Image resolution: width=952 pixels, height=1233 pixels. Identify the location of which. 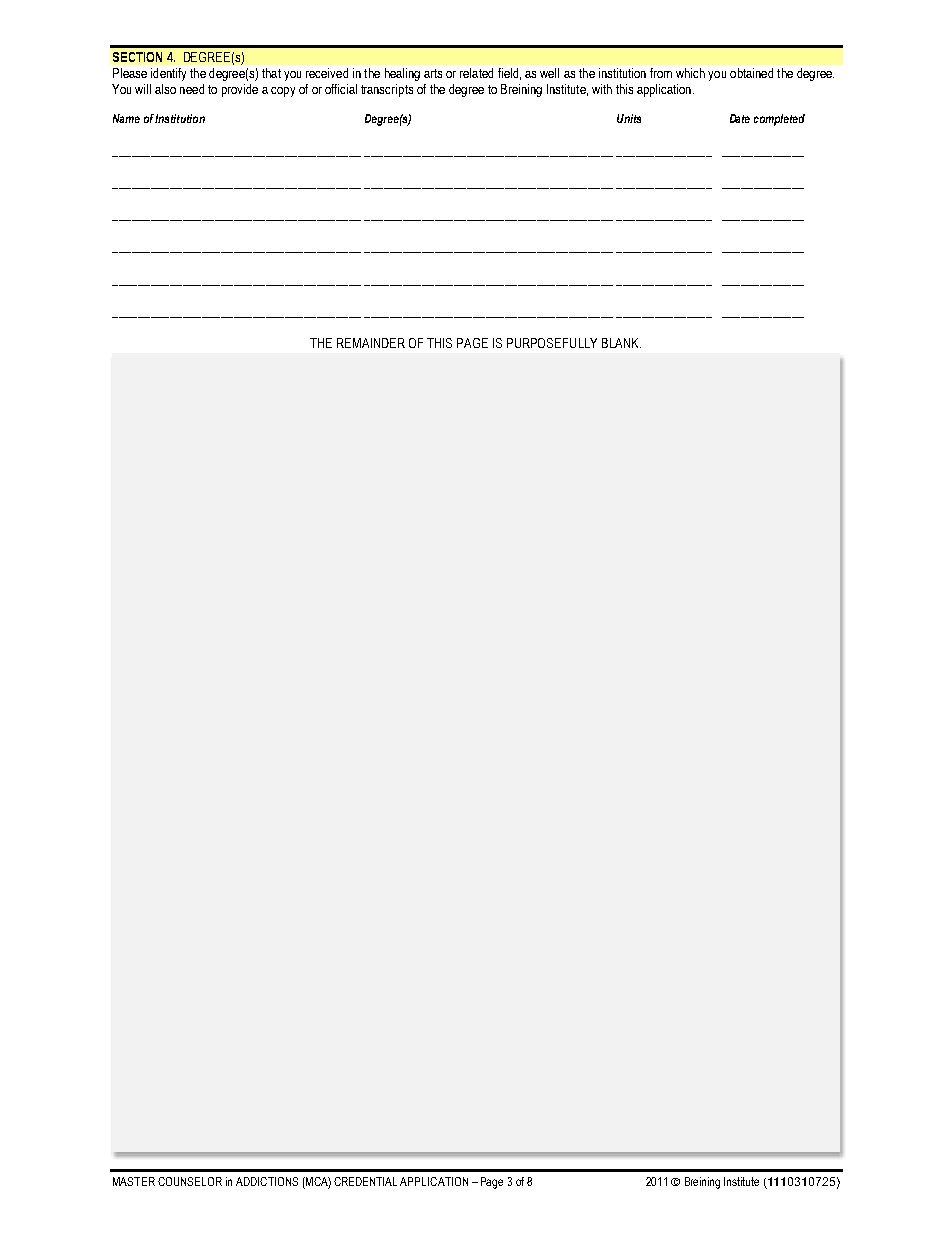
(690, 73).
